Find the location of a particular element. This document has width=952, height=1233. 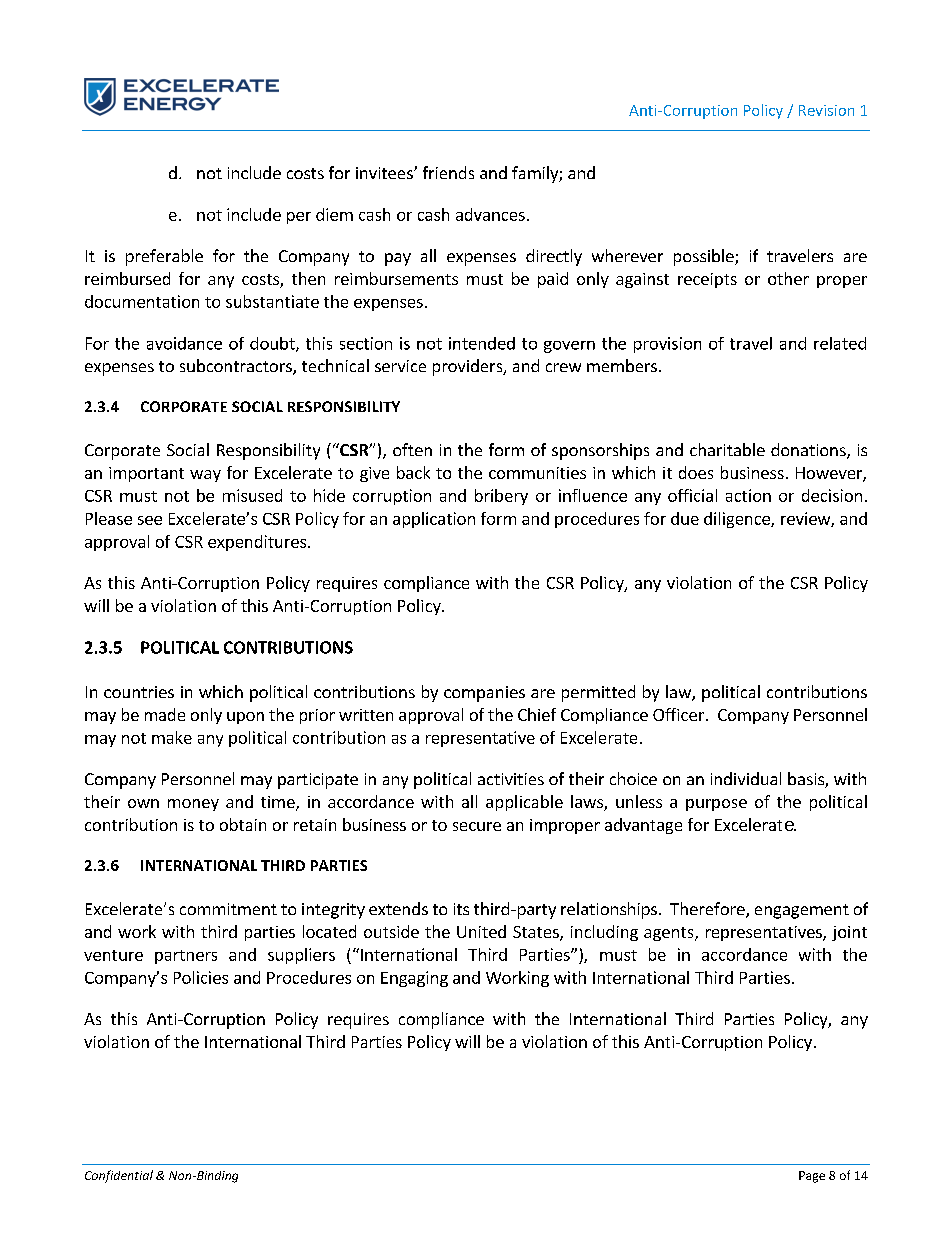

money is located at coordinates (193, 805).
